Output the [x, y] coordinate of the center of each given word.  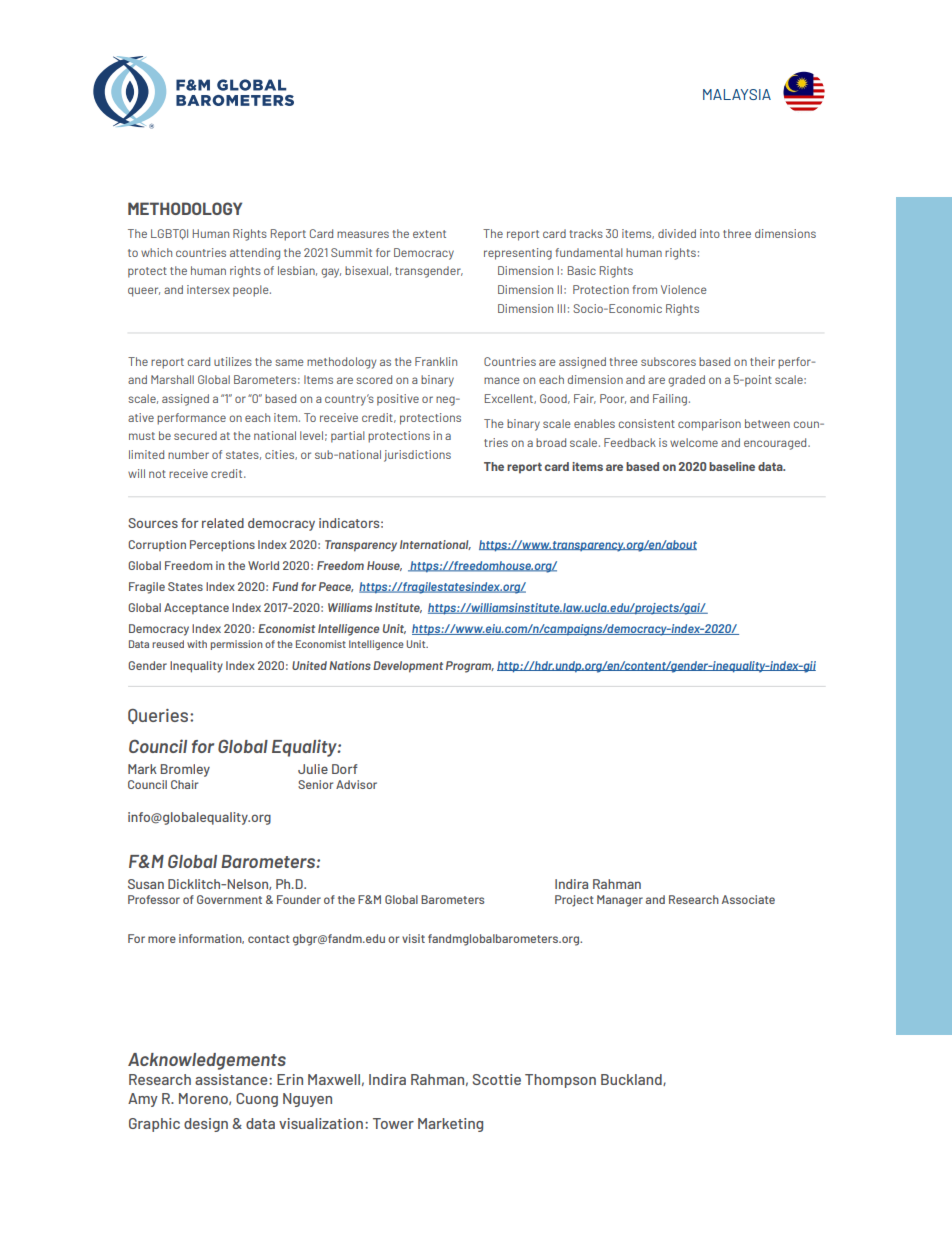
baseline [732, 466]
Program [470, 667]
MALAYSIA [737, 94]
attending [255, 254]
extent [429, 234]
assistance [232, 1079]
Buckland [632, 1080]
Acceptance [196, 608]
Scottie [496, 1079]
